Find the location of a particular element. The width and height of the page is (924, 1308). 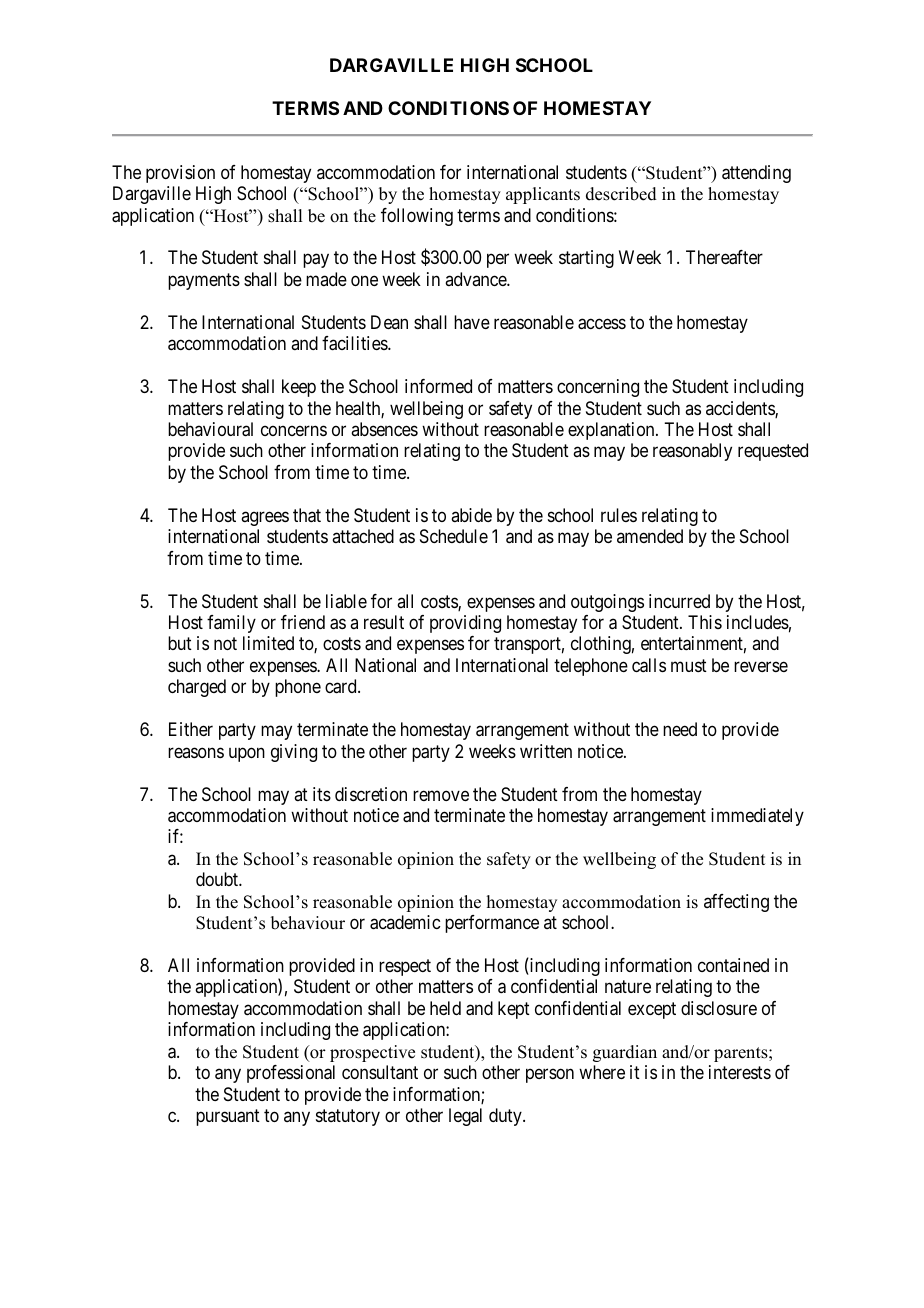

limited is located at coordinates (268, 643).
